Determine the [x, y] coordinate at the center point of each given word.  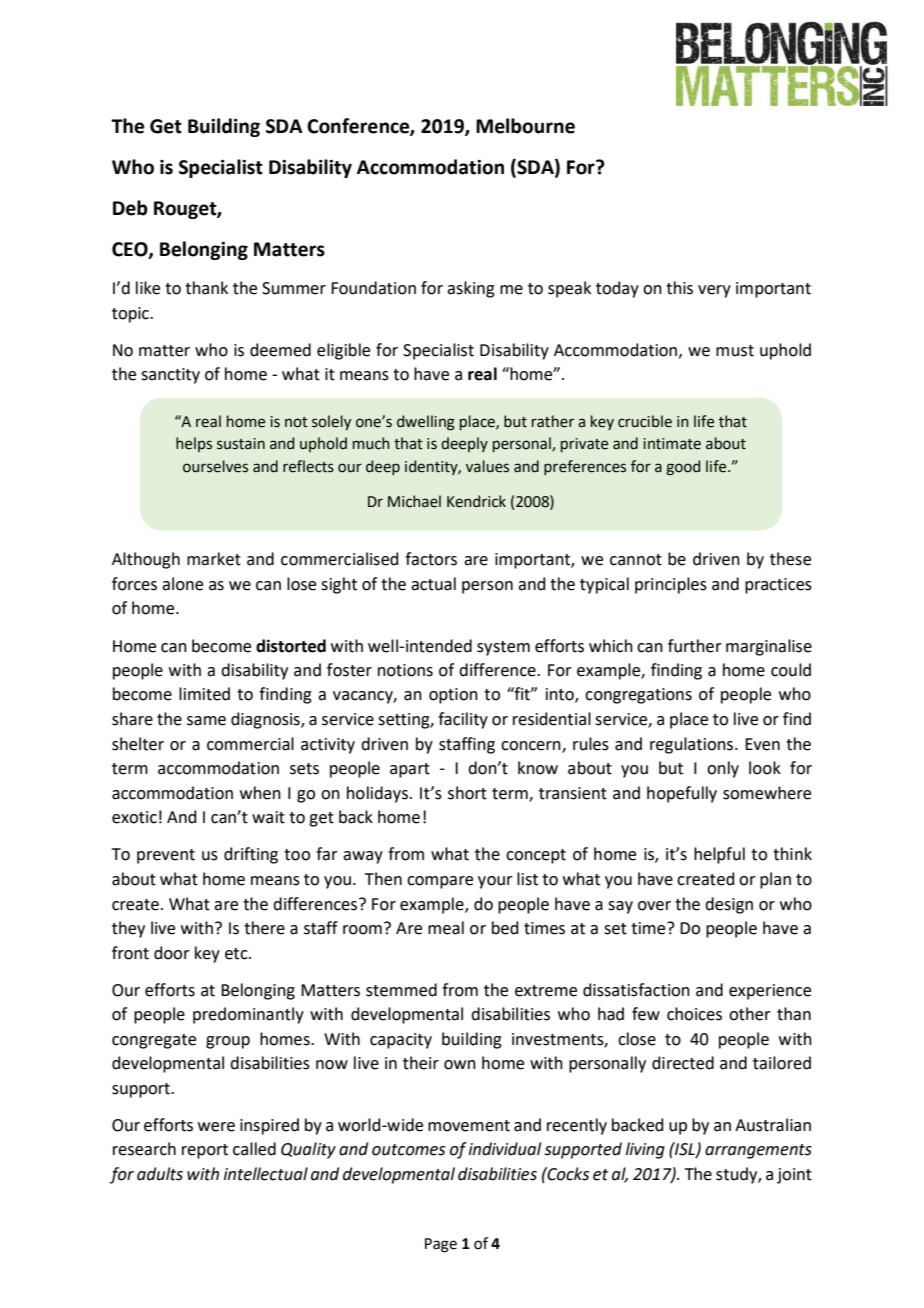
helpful [719, 855]
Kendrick [476, 501]
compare [440, 882]
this [679, 288]
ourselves [215, 466]
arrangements [758, 1151]
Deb [130, 208]
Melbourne [525, 126]
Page [441, 1245]
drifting [251, 855]
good [683, 468]
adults [160, 1174]
